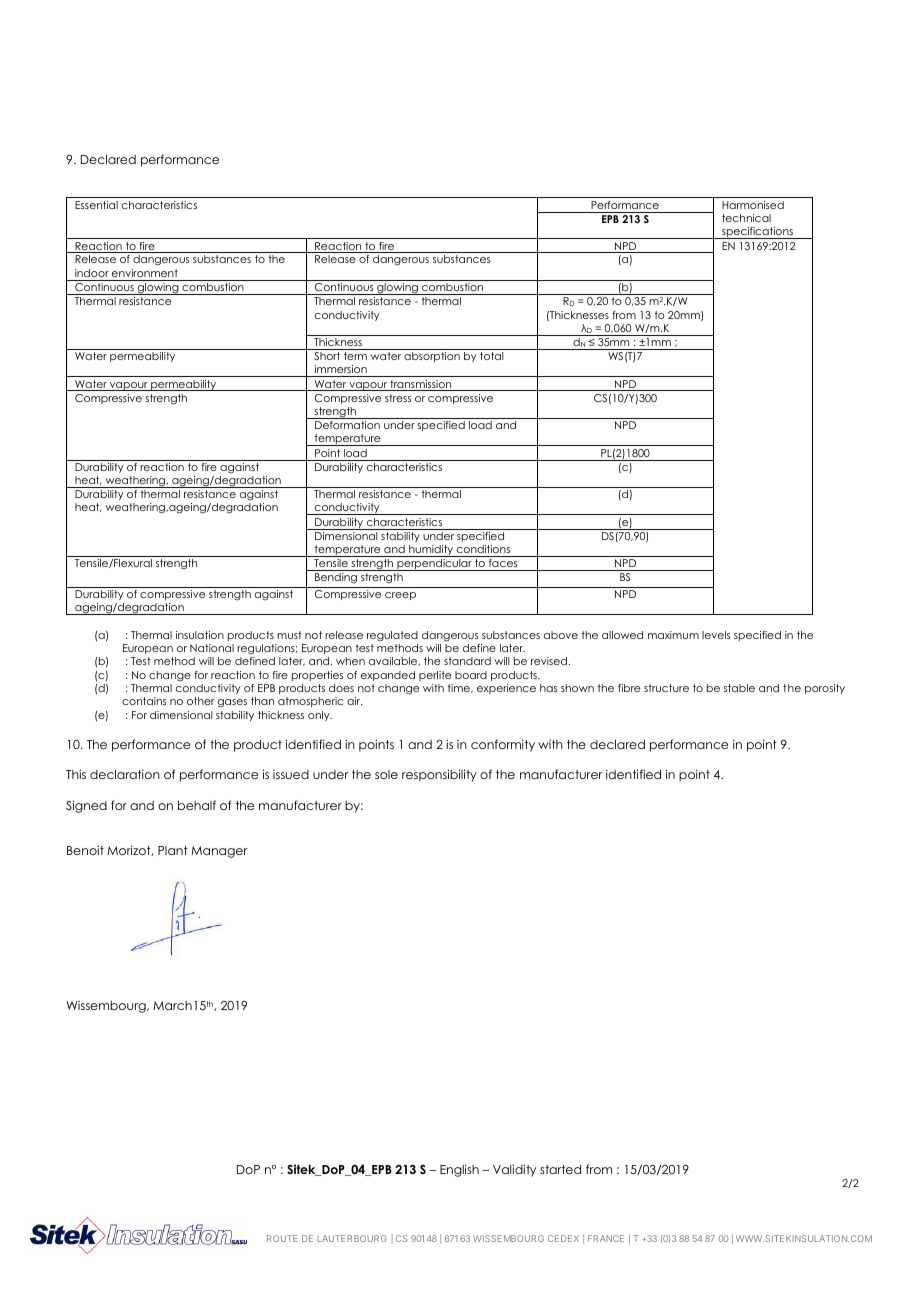 Image resolution: width=924 pixels, height=1309 pixels. I want to click on conformity, so click(503, 745).
